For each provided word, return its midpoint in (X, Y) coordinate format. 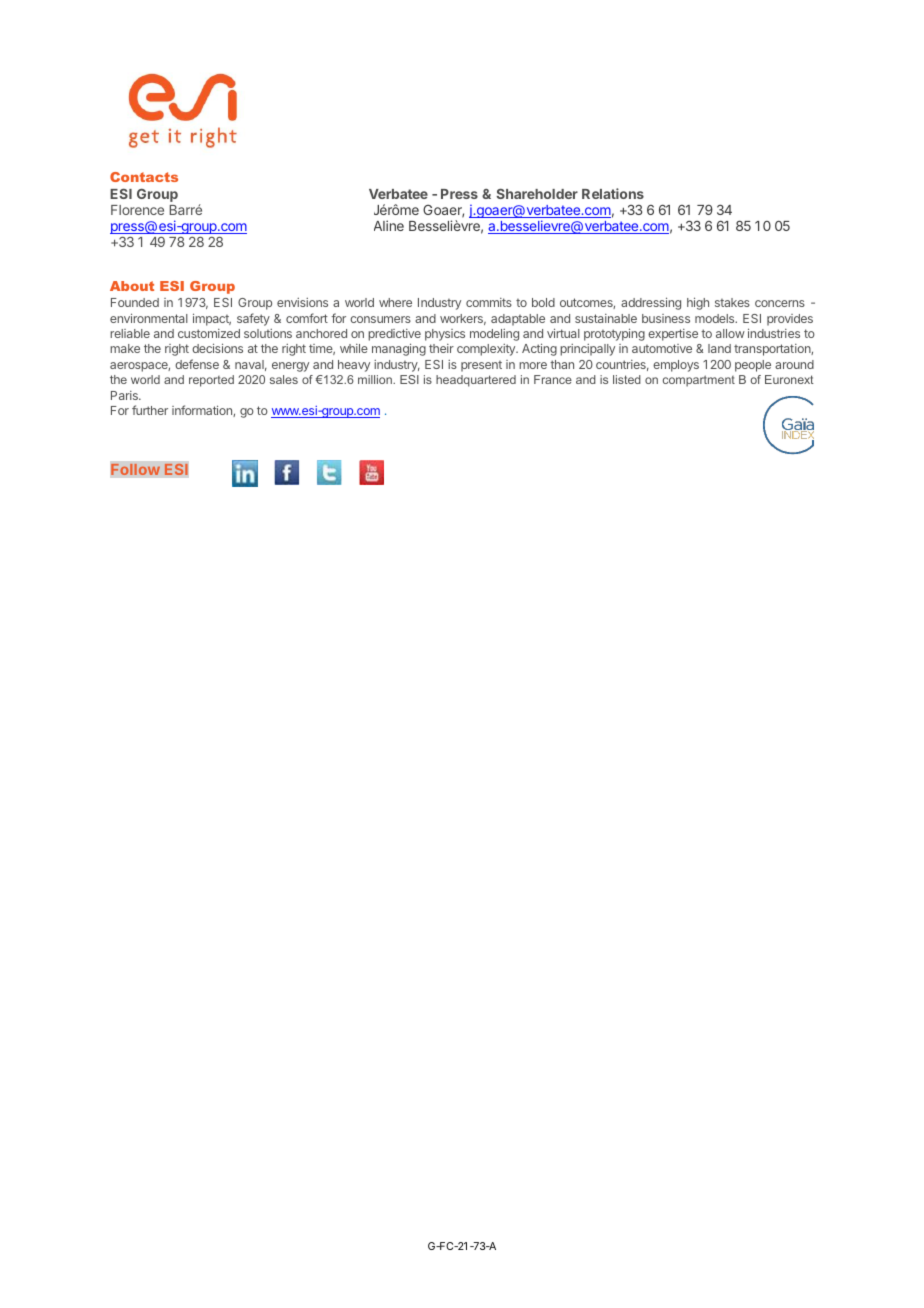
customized (209, 333)
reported (211, 381)
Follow (136, 469)
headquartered (476, 381)
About (132, 286)
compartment (699, 381)
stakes (732, 302)
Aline (389, 225)
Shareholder (537, 193)
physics (445, 335)
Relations (613, 193)
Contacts (144, 177)
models (716, 318)
